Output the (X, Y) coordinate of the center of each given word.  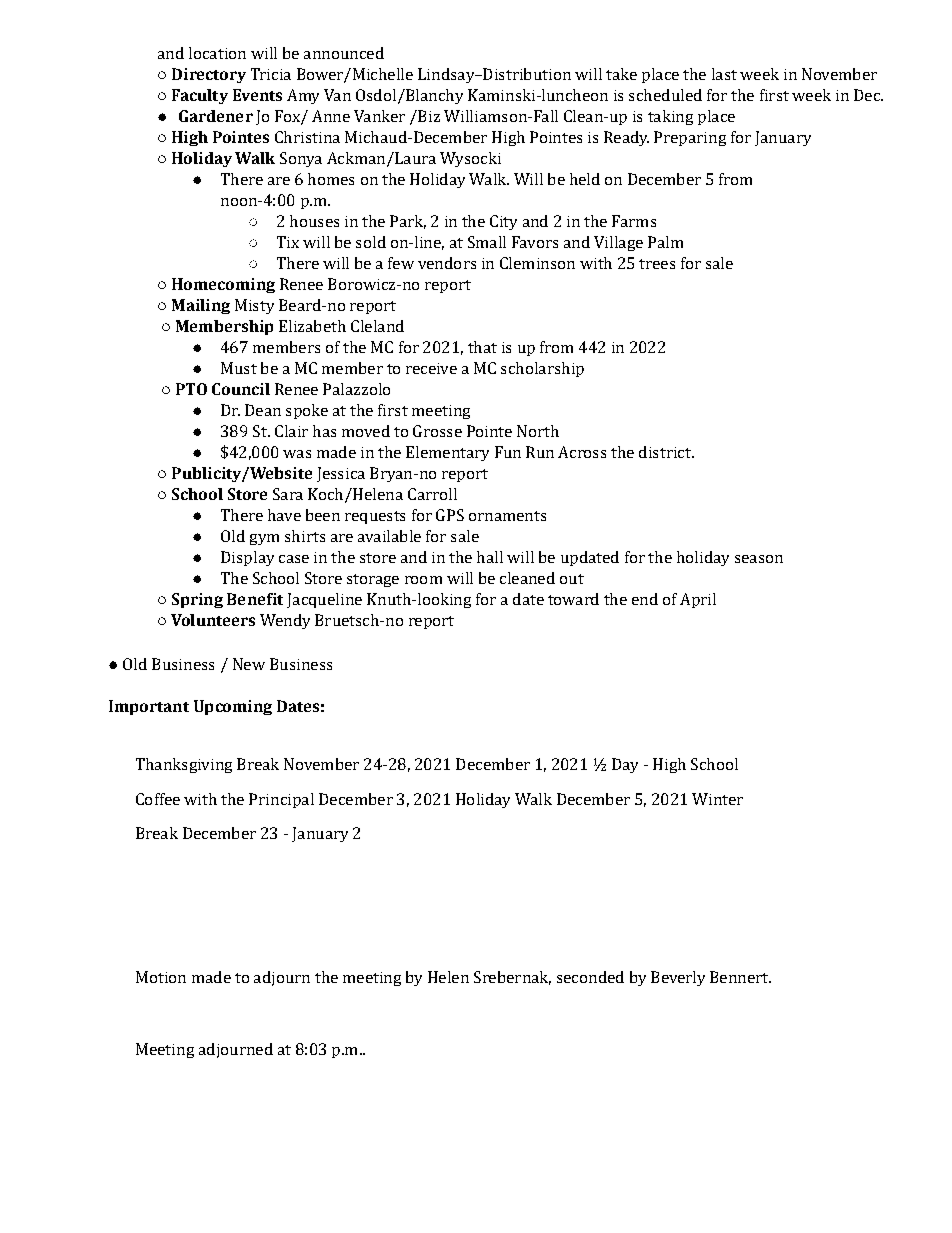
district (666, 452)
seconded (590, 977)
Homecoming (223, 285)
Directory (209, 75)
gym (264, 539)
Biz (428, 116)
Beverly (678, 978)
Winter (717, 799)
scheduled (665, 95)
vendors (447, 263)
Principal (281, 800)
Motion (161, 977)
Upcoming (233, 707)
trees (657, 264)
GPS (450, 515)
